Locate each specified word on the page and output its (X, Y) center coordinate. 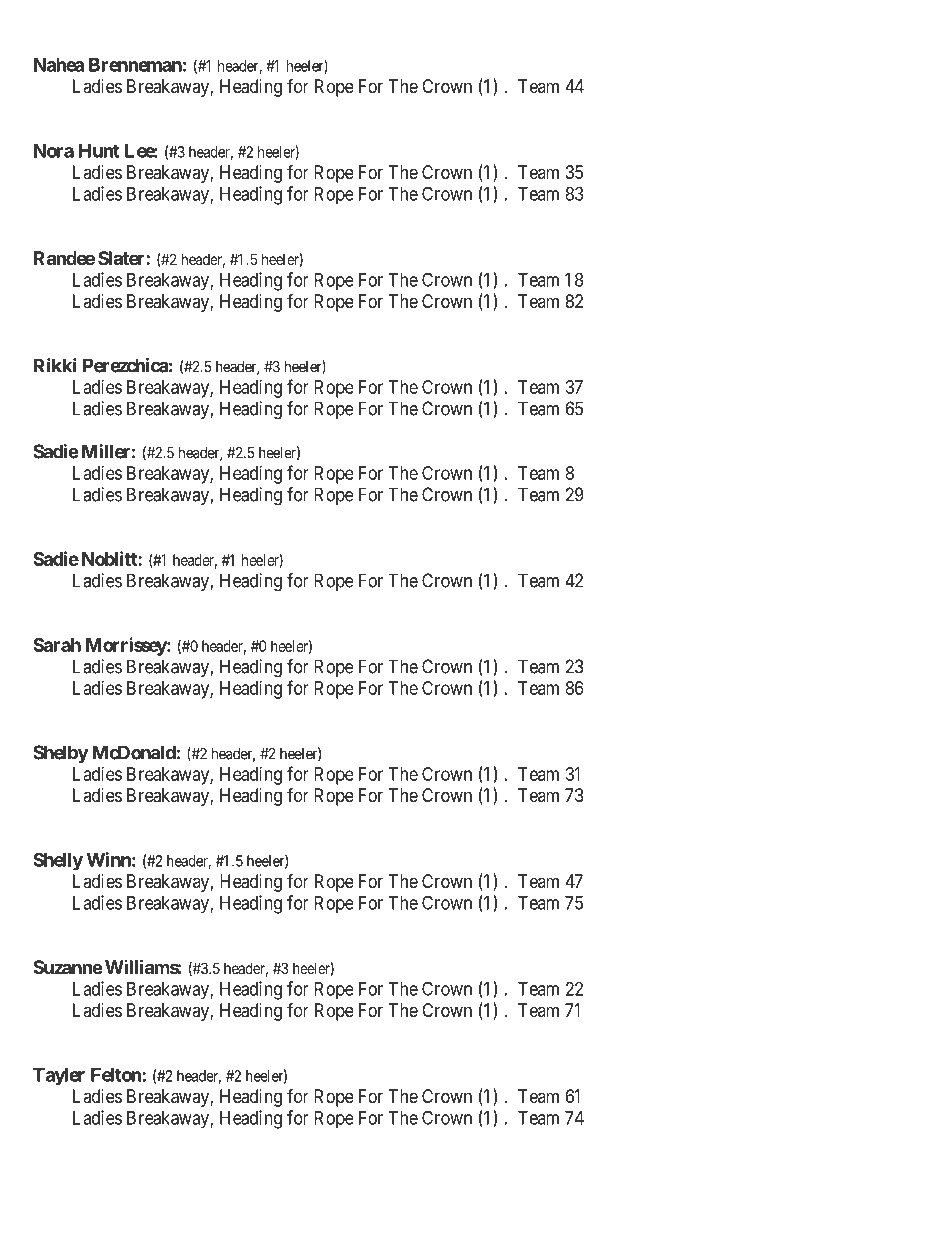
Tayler (59, 1076)
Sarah (57, 645)
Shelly (58, 861)
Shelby (61, 754)
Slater (122, 258)
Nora (54, 151)
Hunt (99, 151)
